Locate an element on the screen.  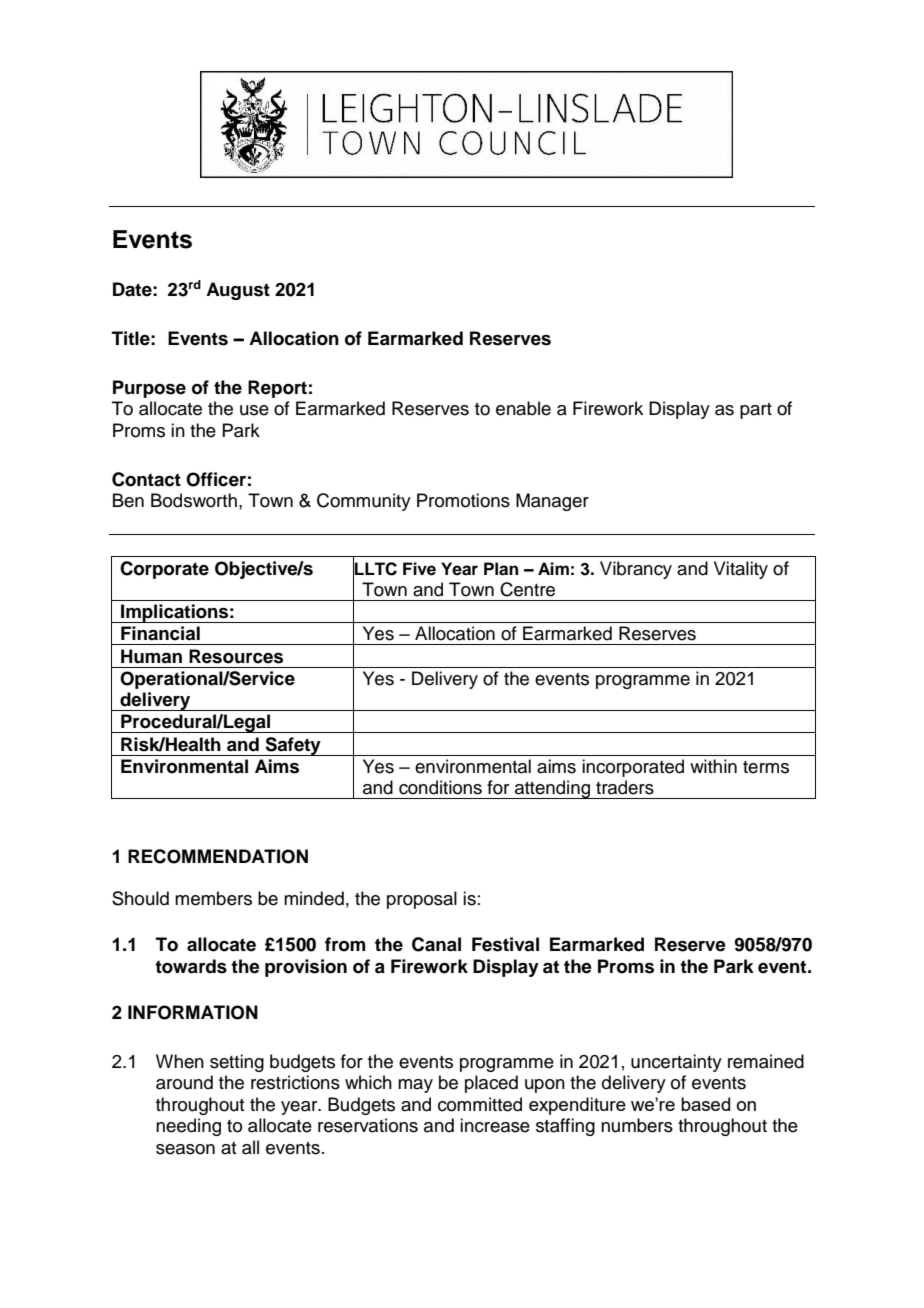
needing is located at coordinates (188, 1127).
